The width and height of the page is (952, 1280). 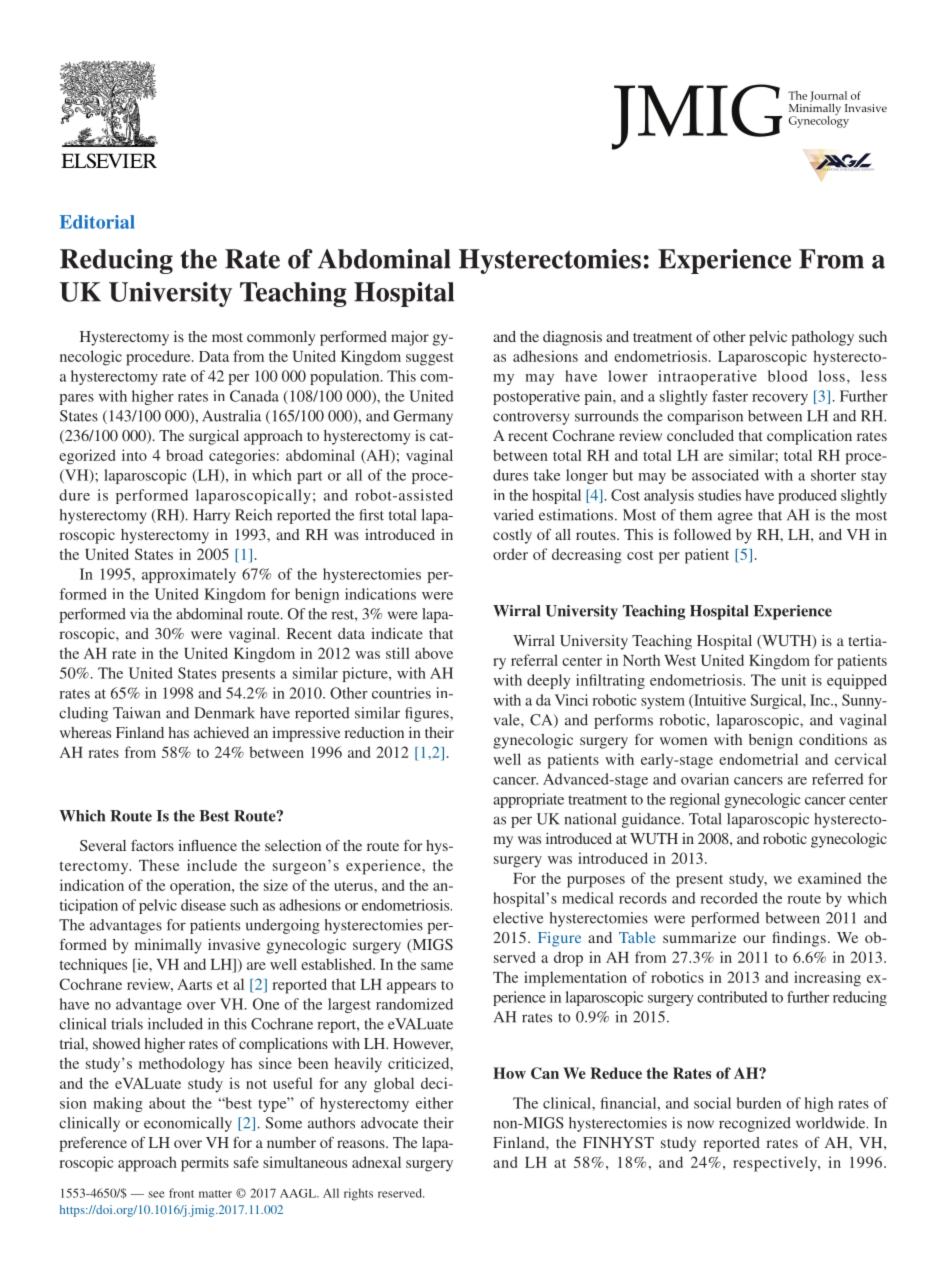 What do you see at coordinates (434, 1103) in the page?
I see `either` at bounding box center [434, 1103].
